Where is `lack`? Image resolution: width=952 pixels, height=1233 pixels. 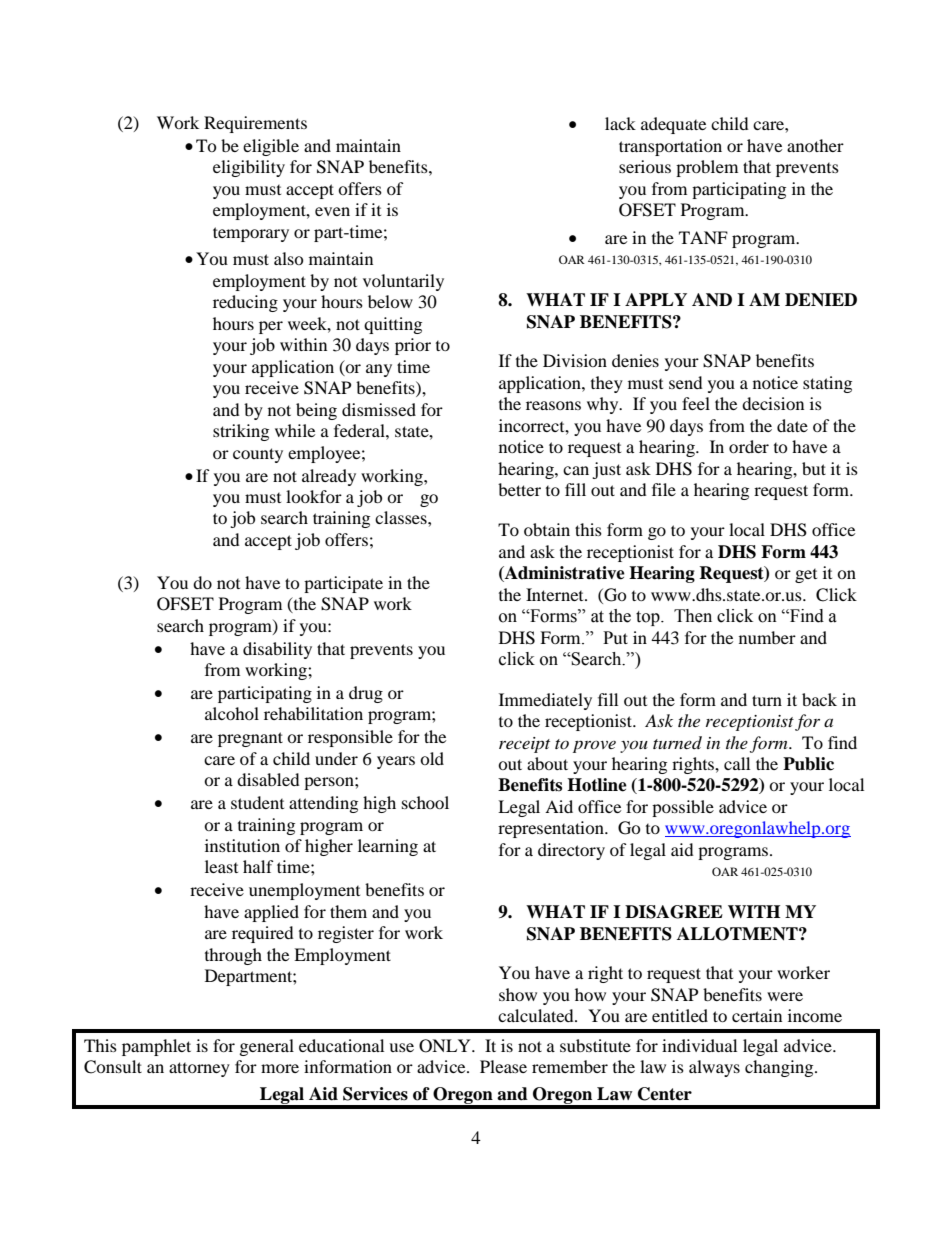
lack is located at coordinates (620, 123).
